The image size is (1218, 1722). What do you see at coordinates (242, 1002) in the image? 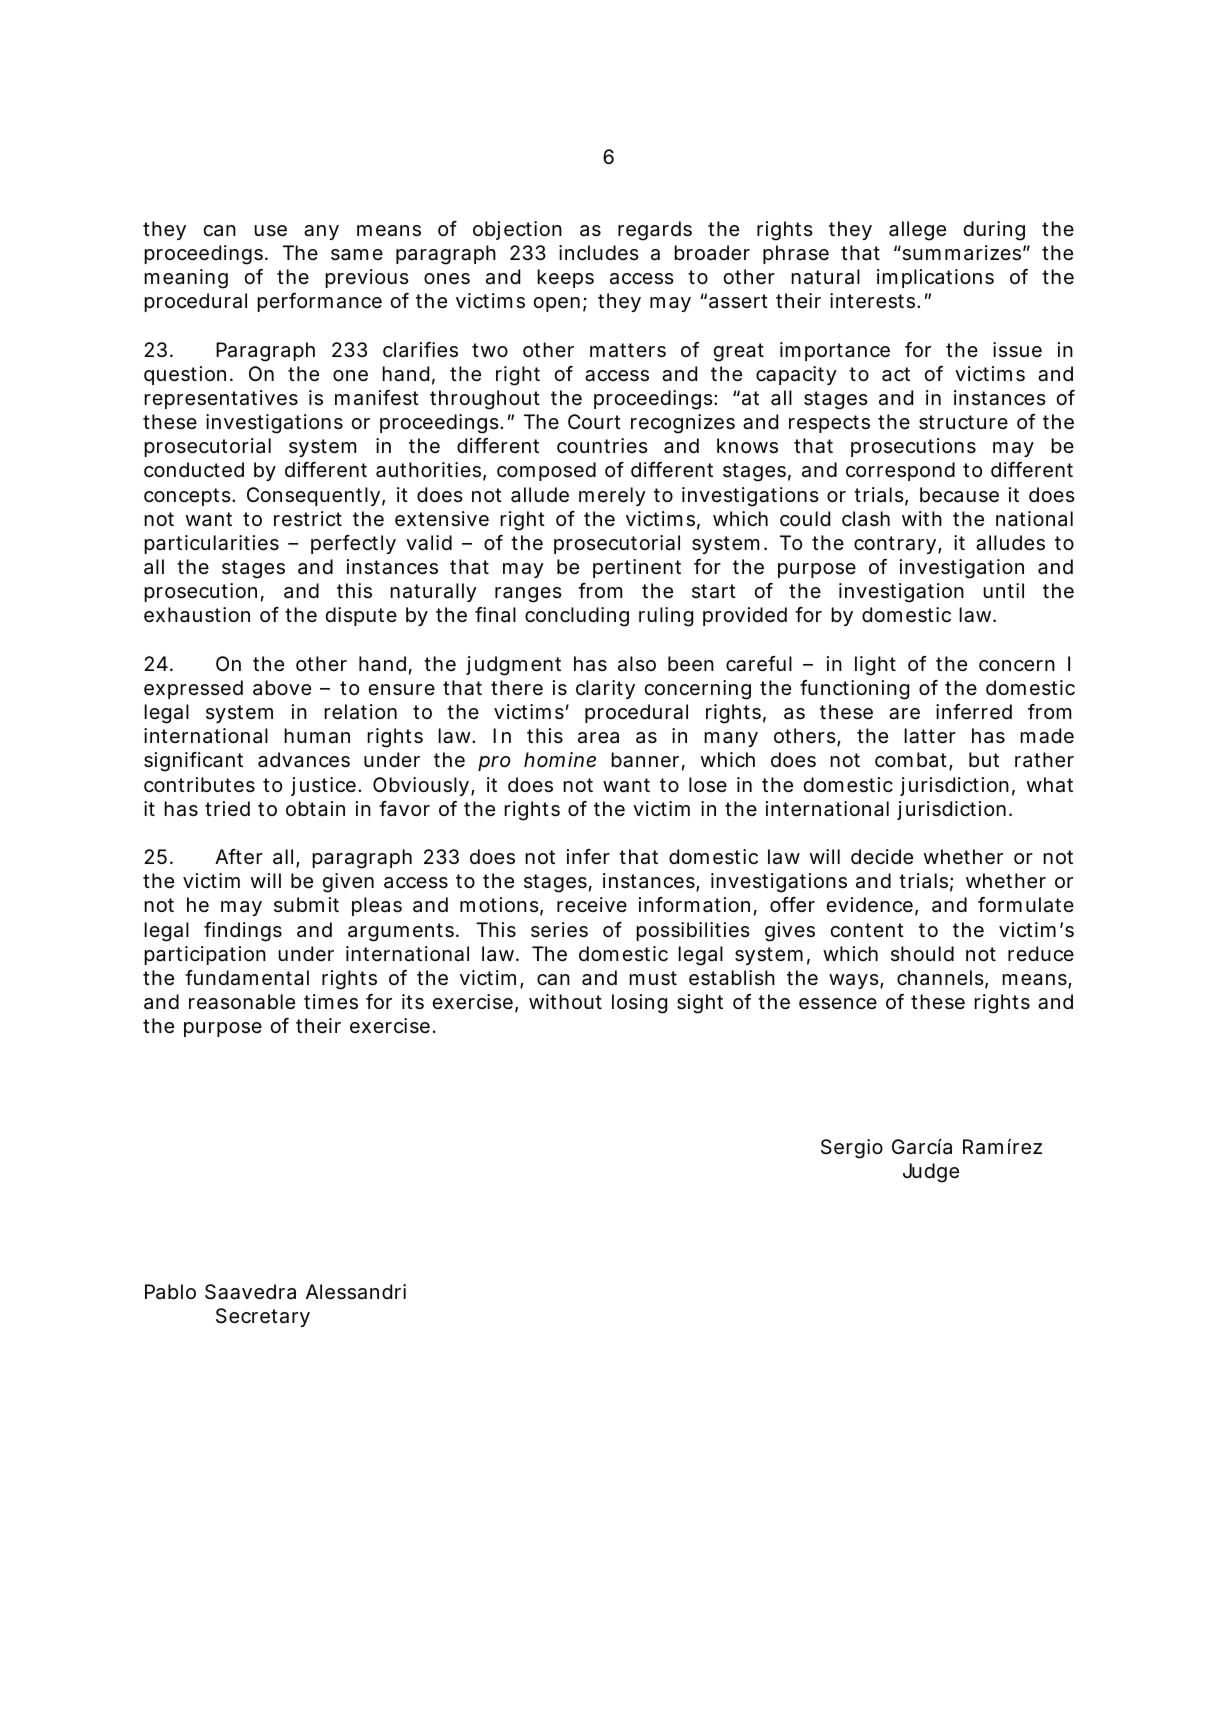
I see `reasonable` at bounding box center [242, 1002].
